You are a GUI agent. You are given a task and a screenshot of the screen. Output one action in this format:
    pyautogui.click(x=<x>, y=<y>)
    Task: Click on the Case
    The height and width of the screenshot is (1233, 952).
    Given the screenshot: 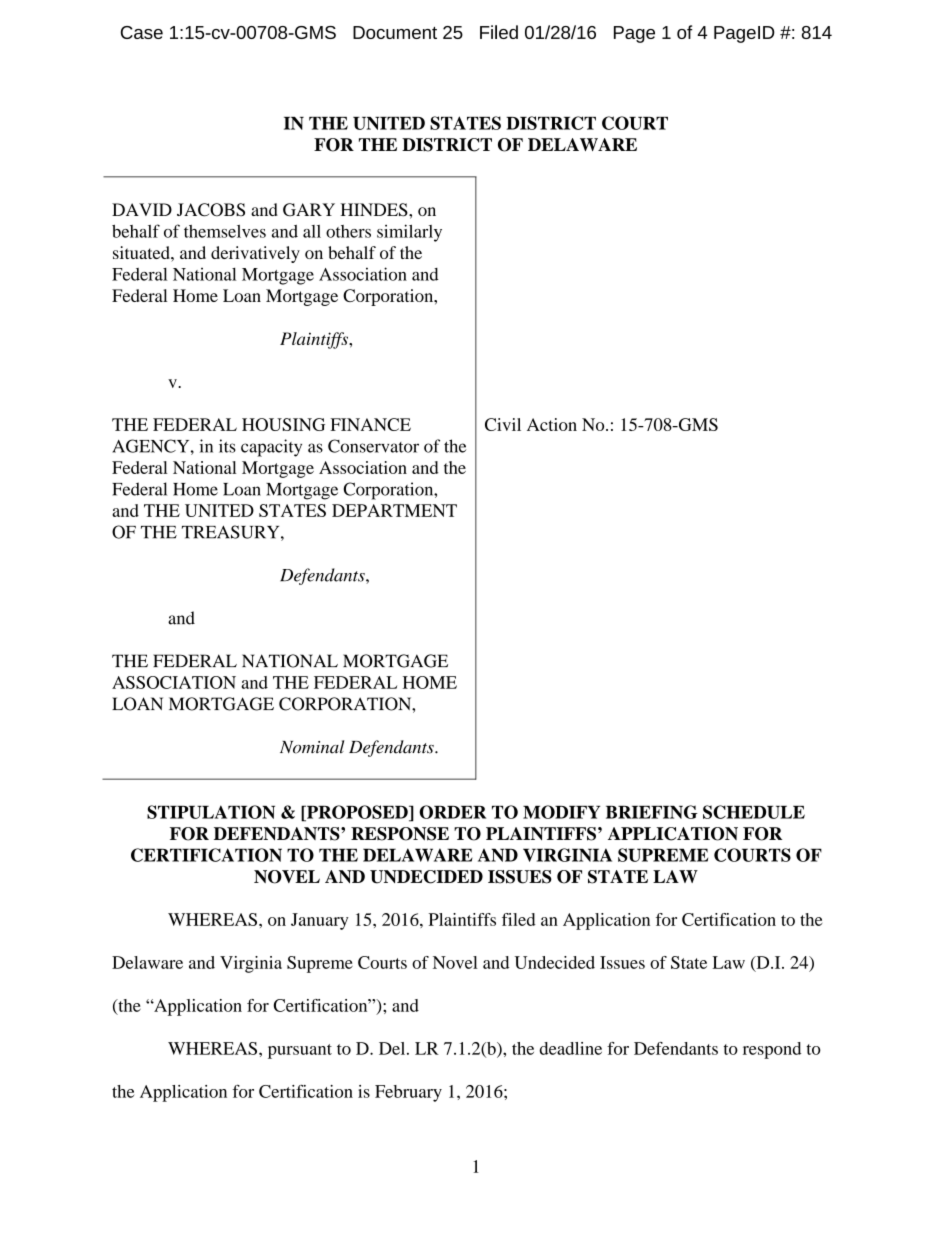 What is the action you would take?
    pyautogui.click(x=142, y=32)
